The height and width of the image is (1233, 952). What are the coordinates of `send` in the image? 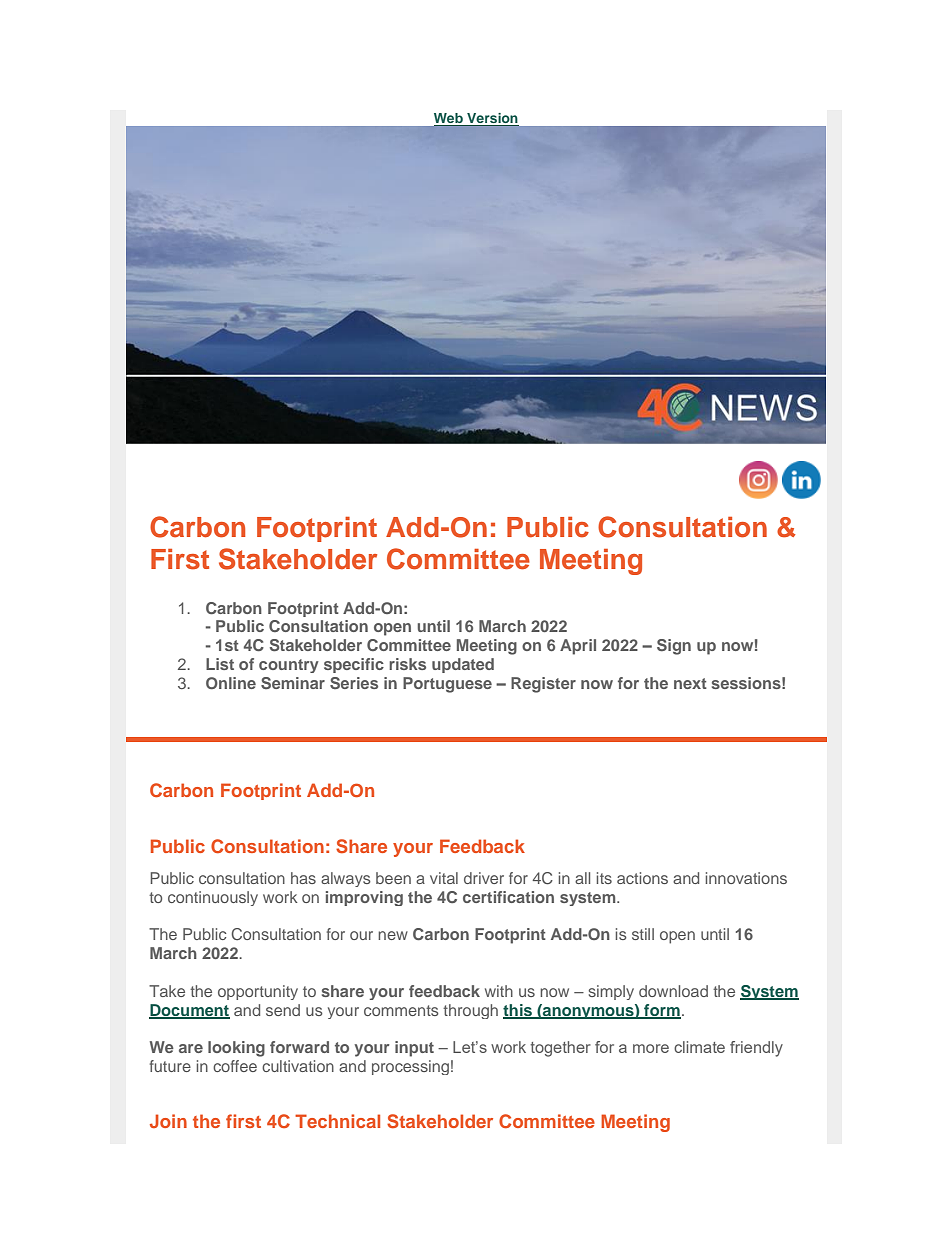 It's located at (283, 1010).
